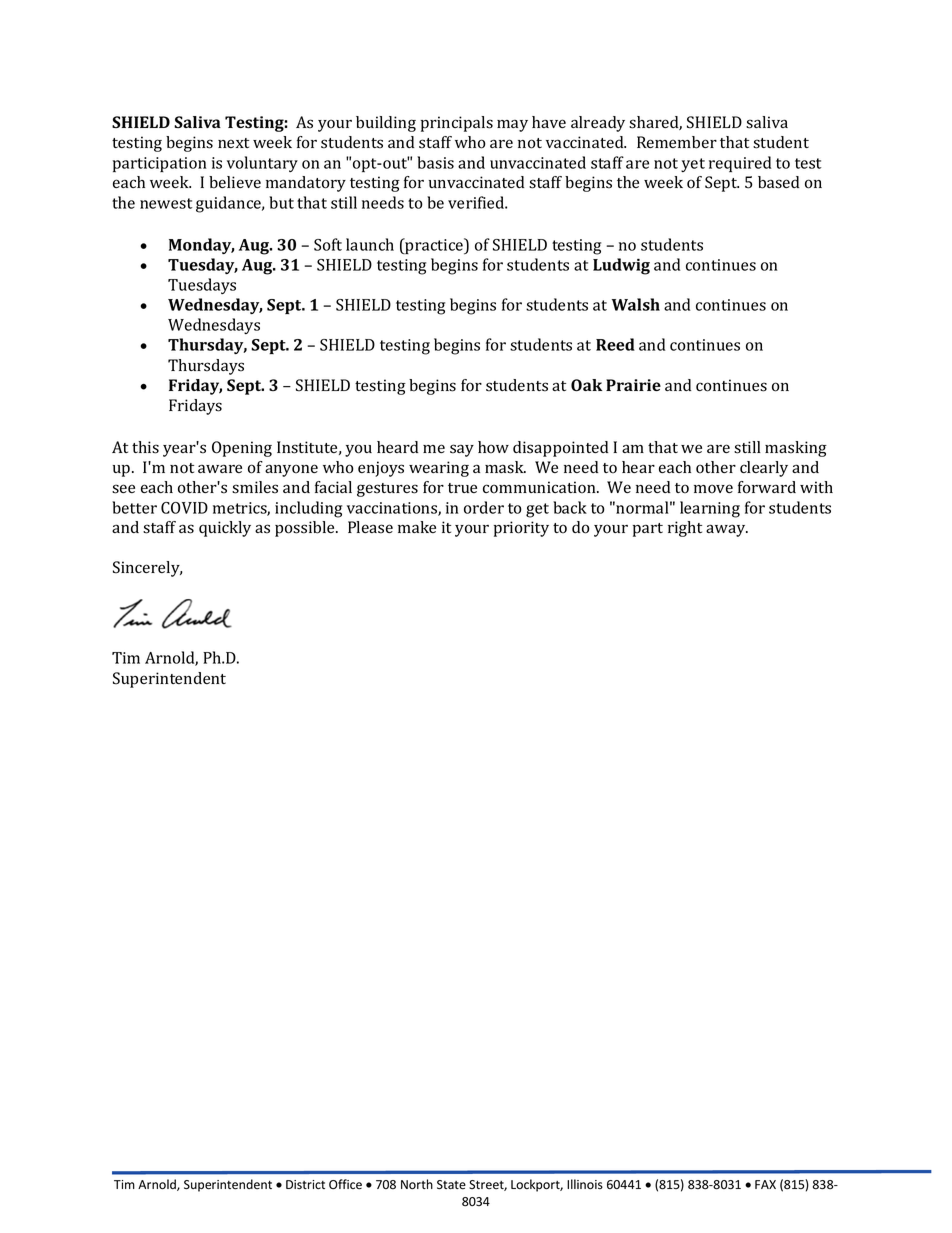  Describe the element at coordinates (242, 449) in the screenshot. I see `Opening` at that location.
